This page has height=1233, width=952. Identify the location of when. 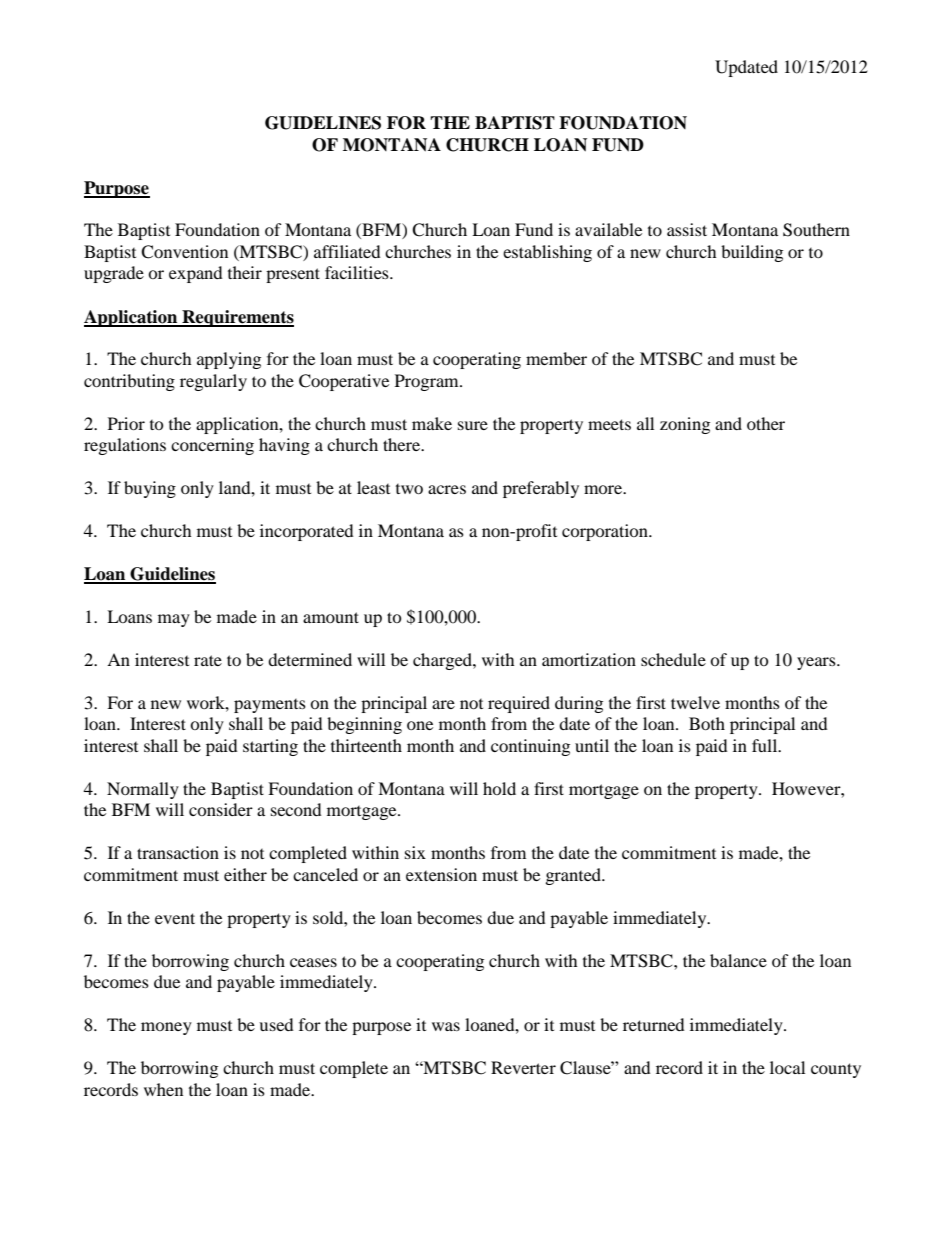
(163, 1089).
